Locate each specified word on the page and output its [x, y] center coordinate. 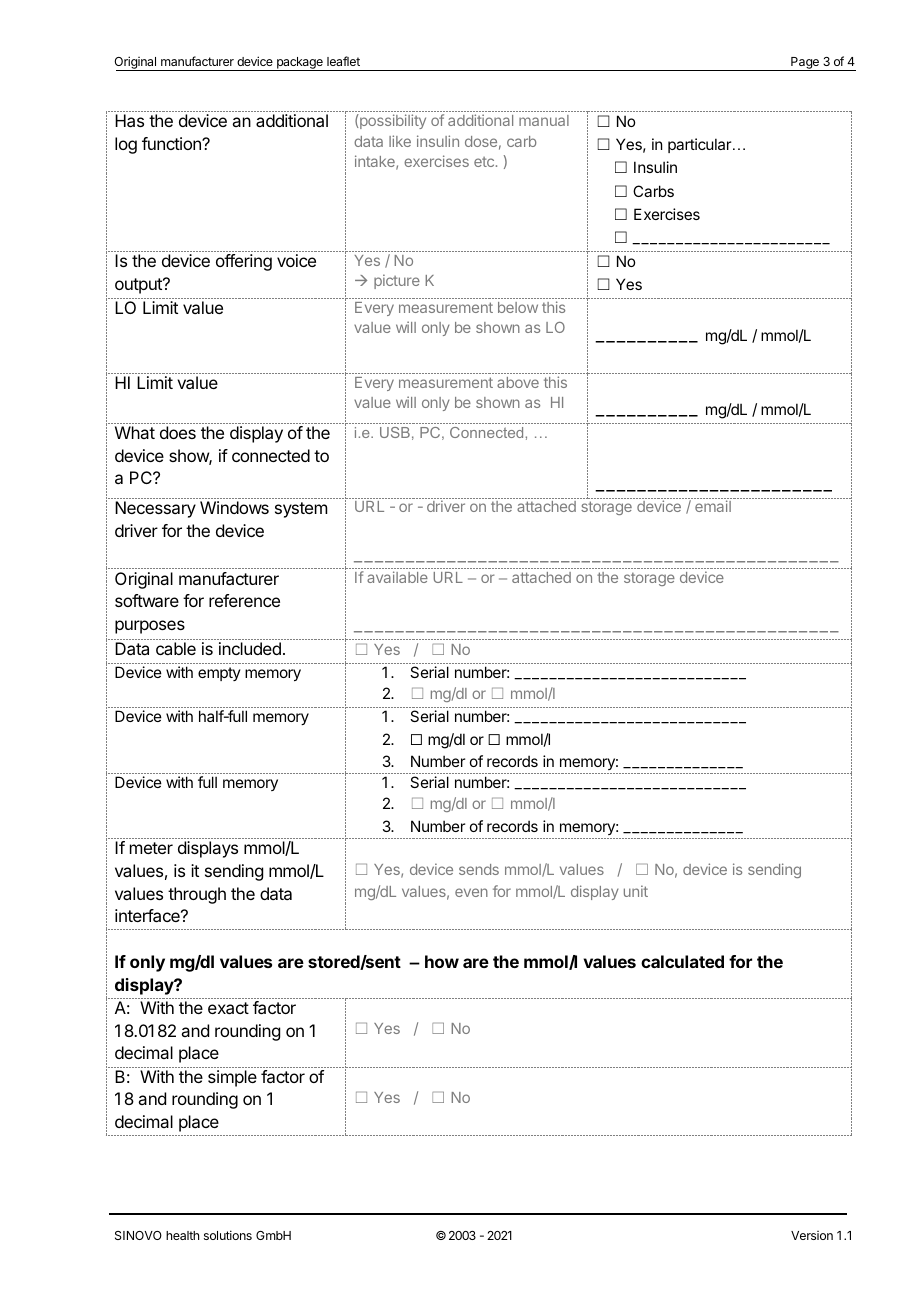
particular [701, 145]
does [178, 432]
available [397, 577]
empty [219, 674]
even [471, 892]
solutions [228, 1235]
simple [232, 1078]
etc [484, 162]
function [172, 143]
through [197, 895]
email [713, 506]
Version [812, 1235]
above [518, 382]
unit [636, 891]
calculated [682, 961]
